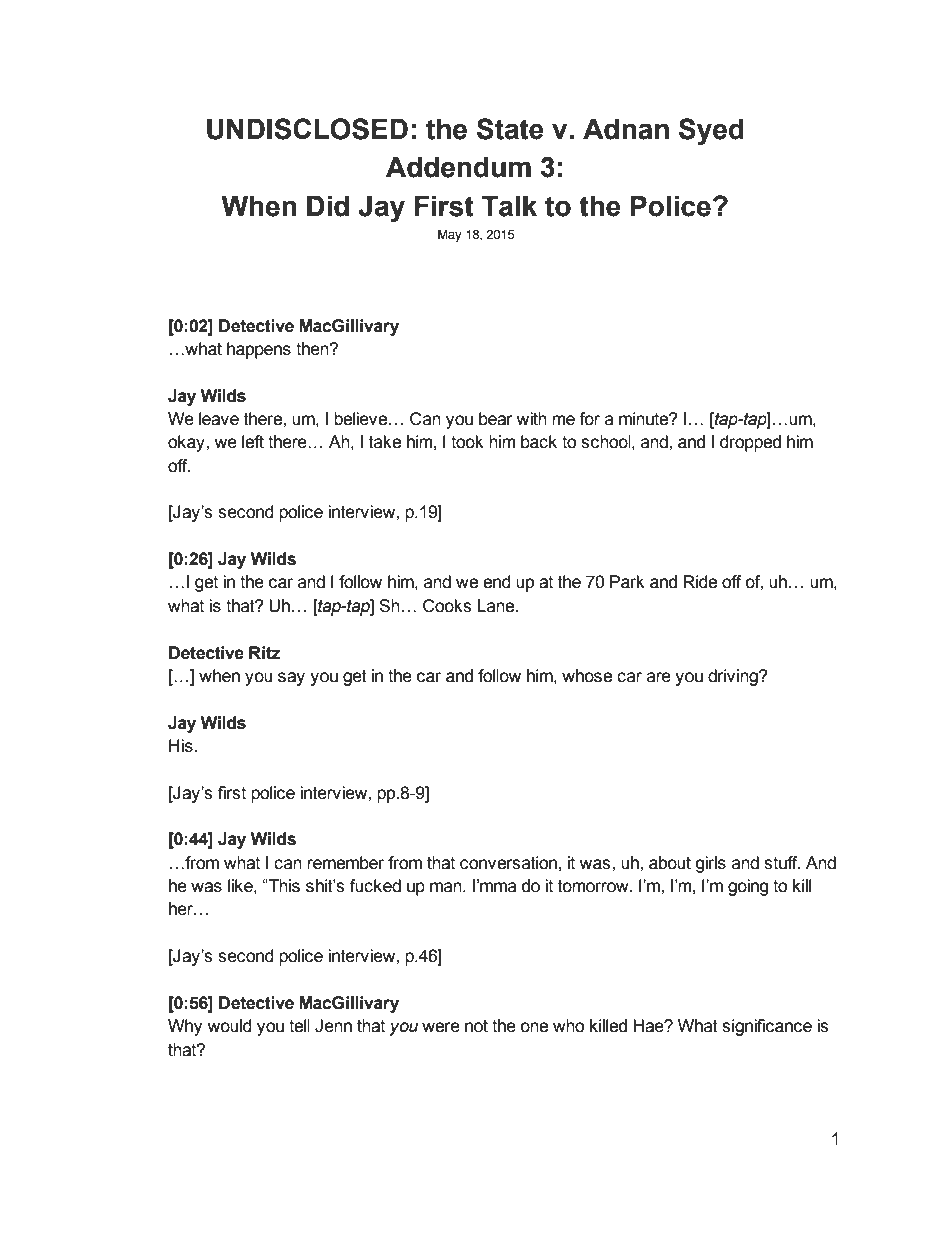 The image size is (952, 1233). I want to click on UNDISCLOSED, so click(307, 129).
